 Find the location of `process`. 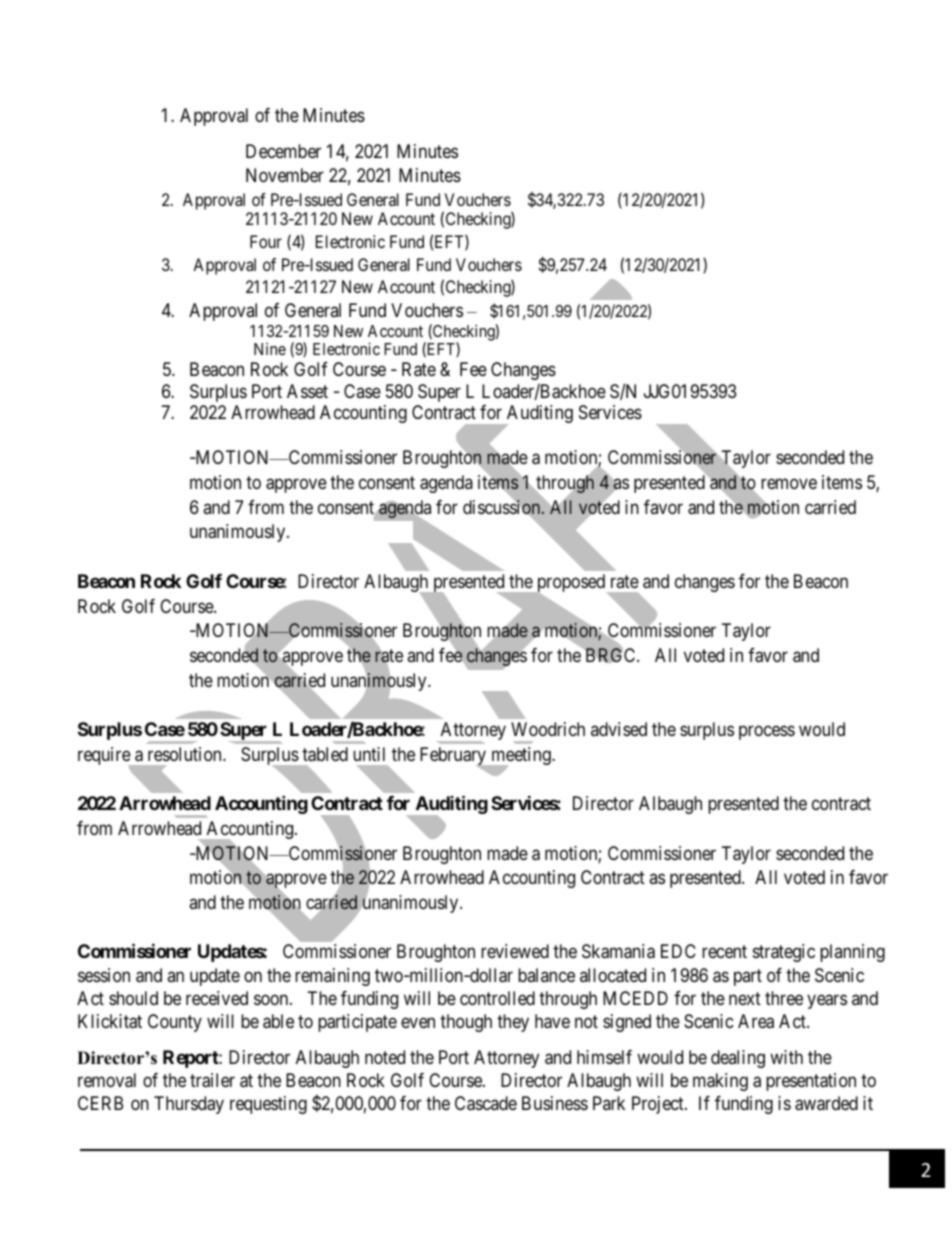

process is located at coordinates (767, 732).
